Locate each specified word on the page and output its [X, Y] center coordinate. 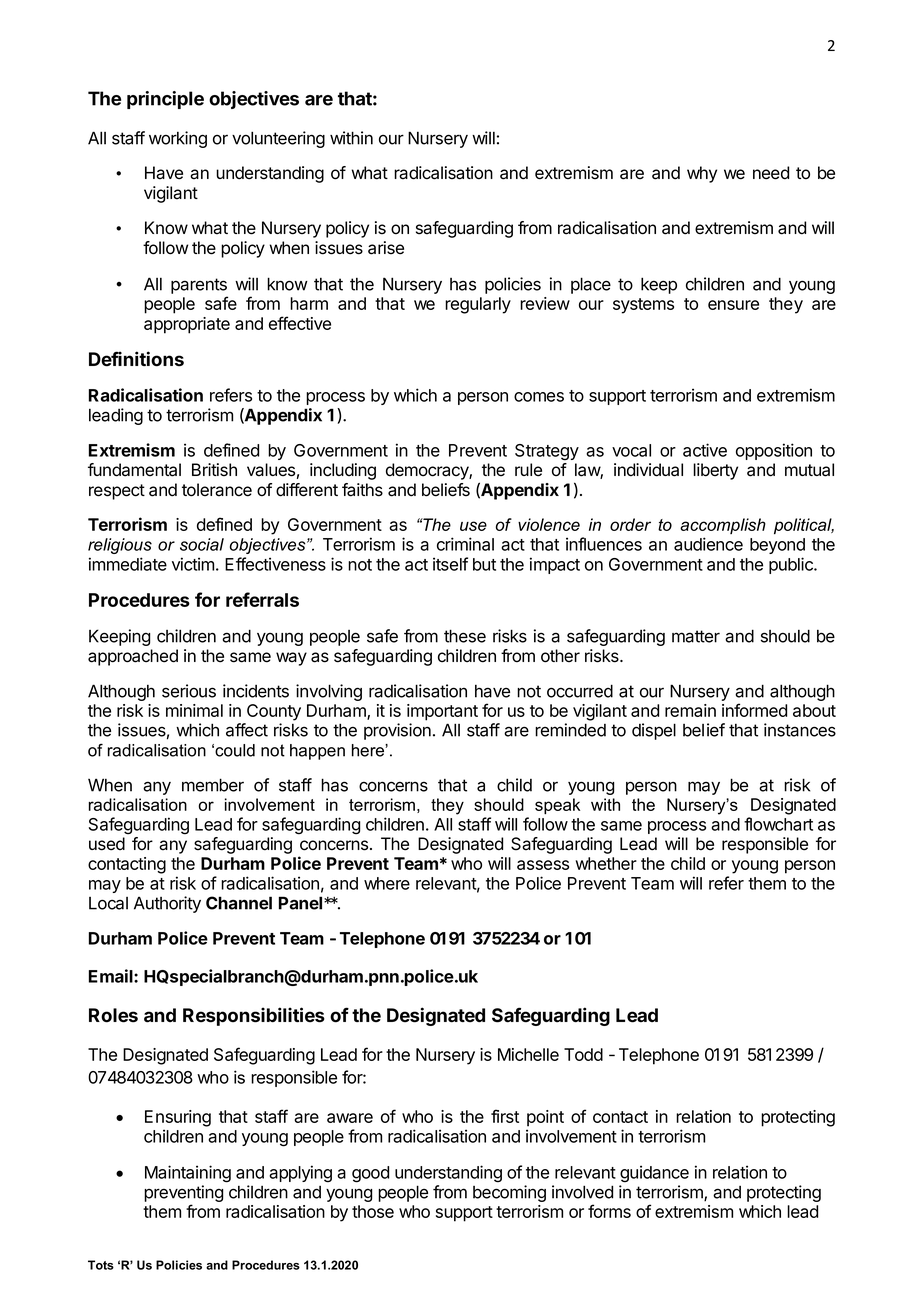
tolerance [217, 490]
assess [543, 865]
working [178, 139]
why [702, 174]
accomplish [723, 526]
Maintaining [188, 1174]
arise [386, 248]
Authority [167, 904]
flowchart [778, 824]
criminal [465, 544]
